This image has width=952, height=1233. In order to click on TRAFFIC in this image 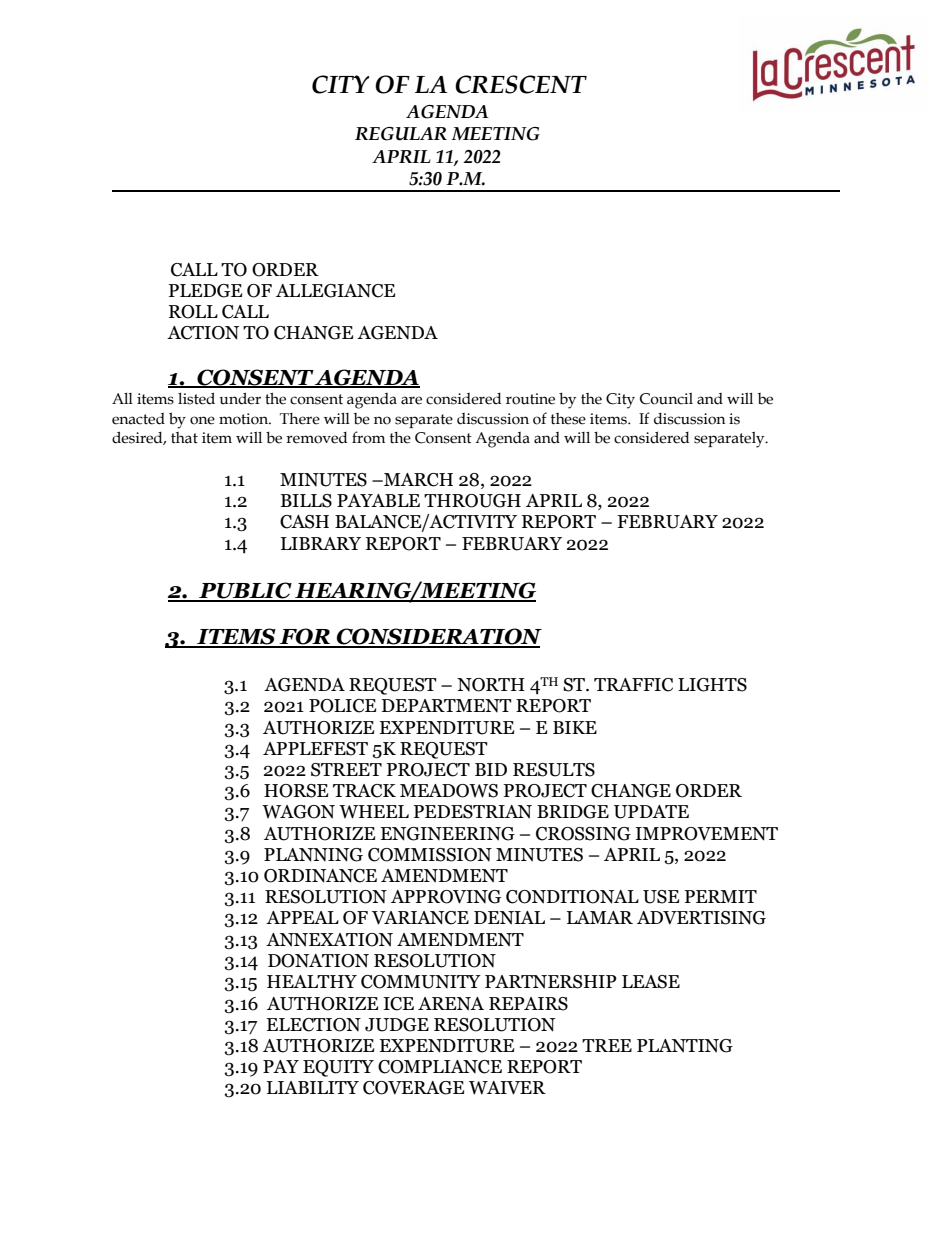, I will do `click(633, 685)`.
